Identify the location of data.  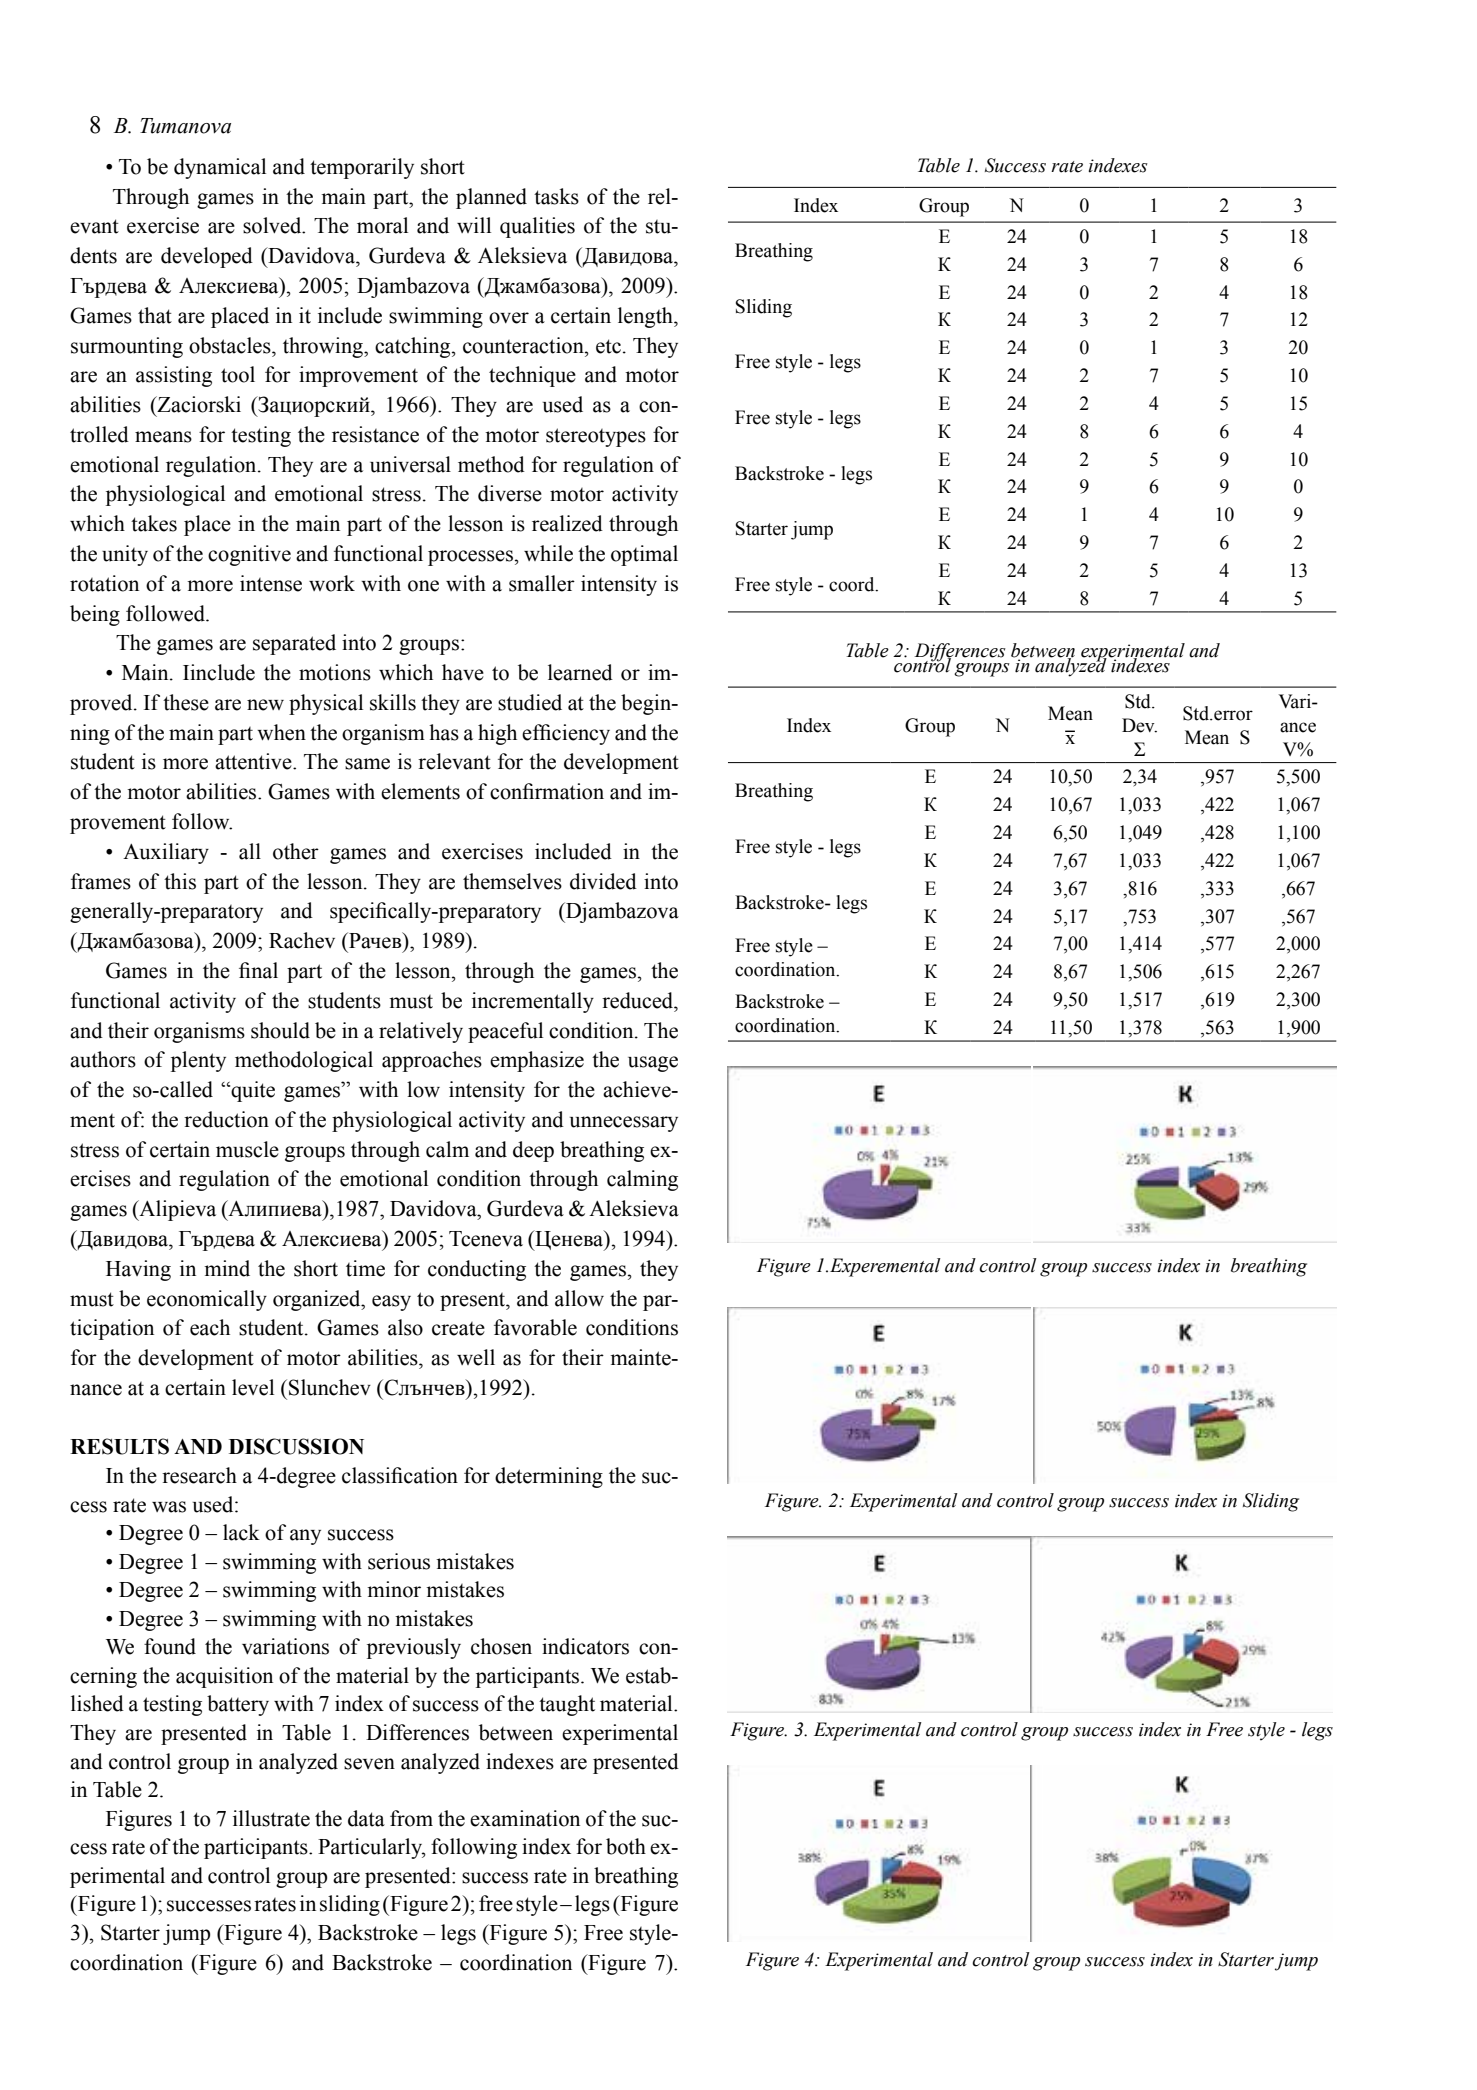
(366, 1818).
